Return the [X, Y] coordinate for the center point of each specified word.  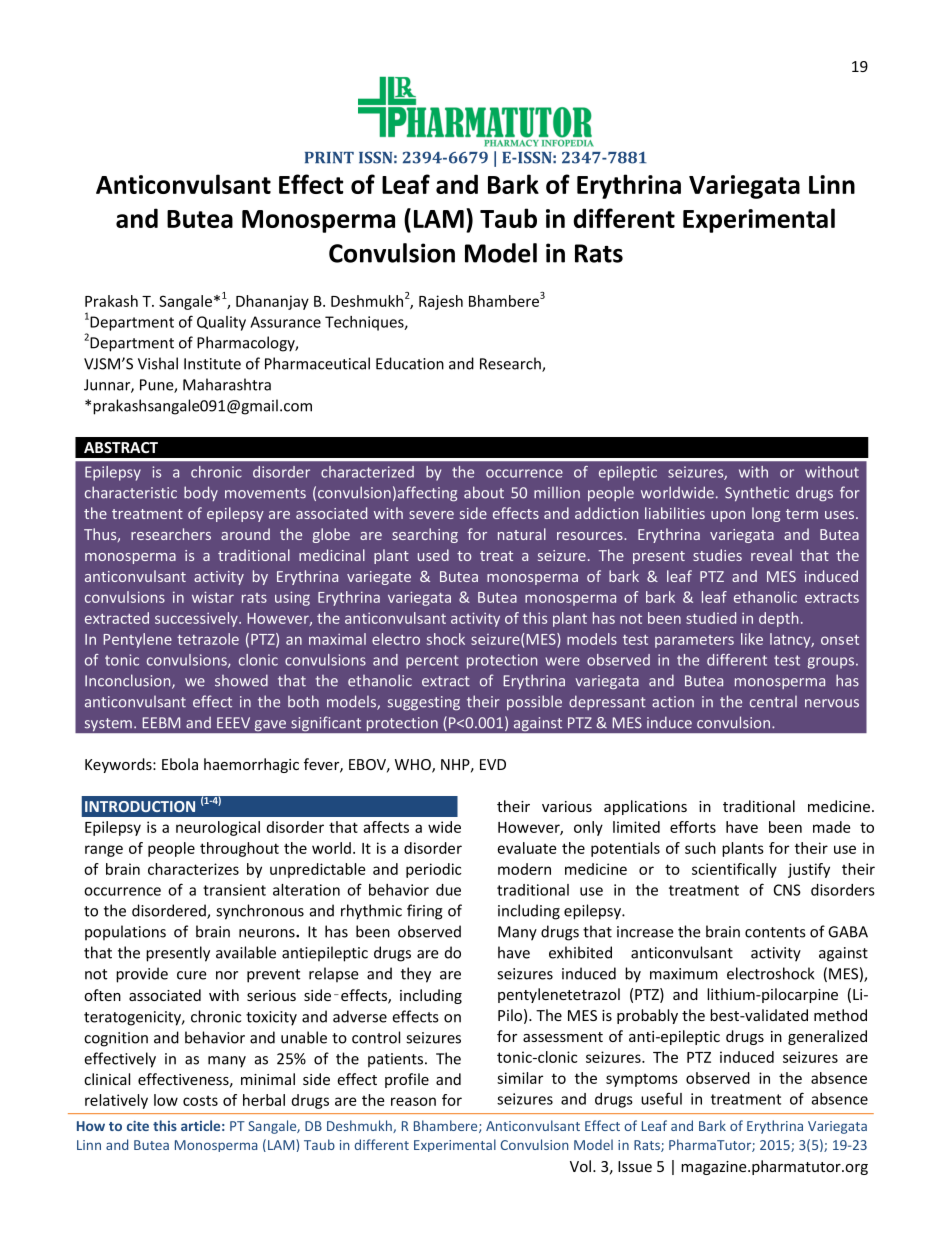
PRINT [329, 157]
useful [661, 1098]
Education [410, 363]
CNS [787, 890]
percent [432, 662]
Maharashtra [227, 384]
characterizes [193, 869]
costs [200, 1101]
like [752, 639]
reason [413, 1101]
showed [241, 680]
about [484, 492]
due [448, 890]
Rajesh [441, 302]
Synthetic [757, 494]
